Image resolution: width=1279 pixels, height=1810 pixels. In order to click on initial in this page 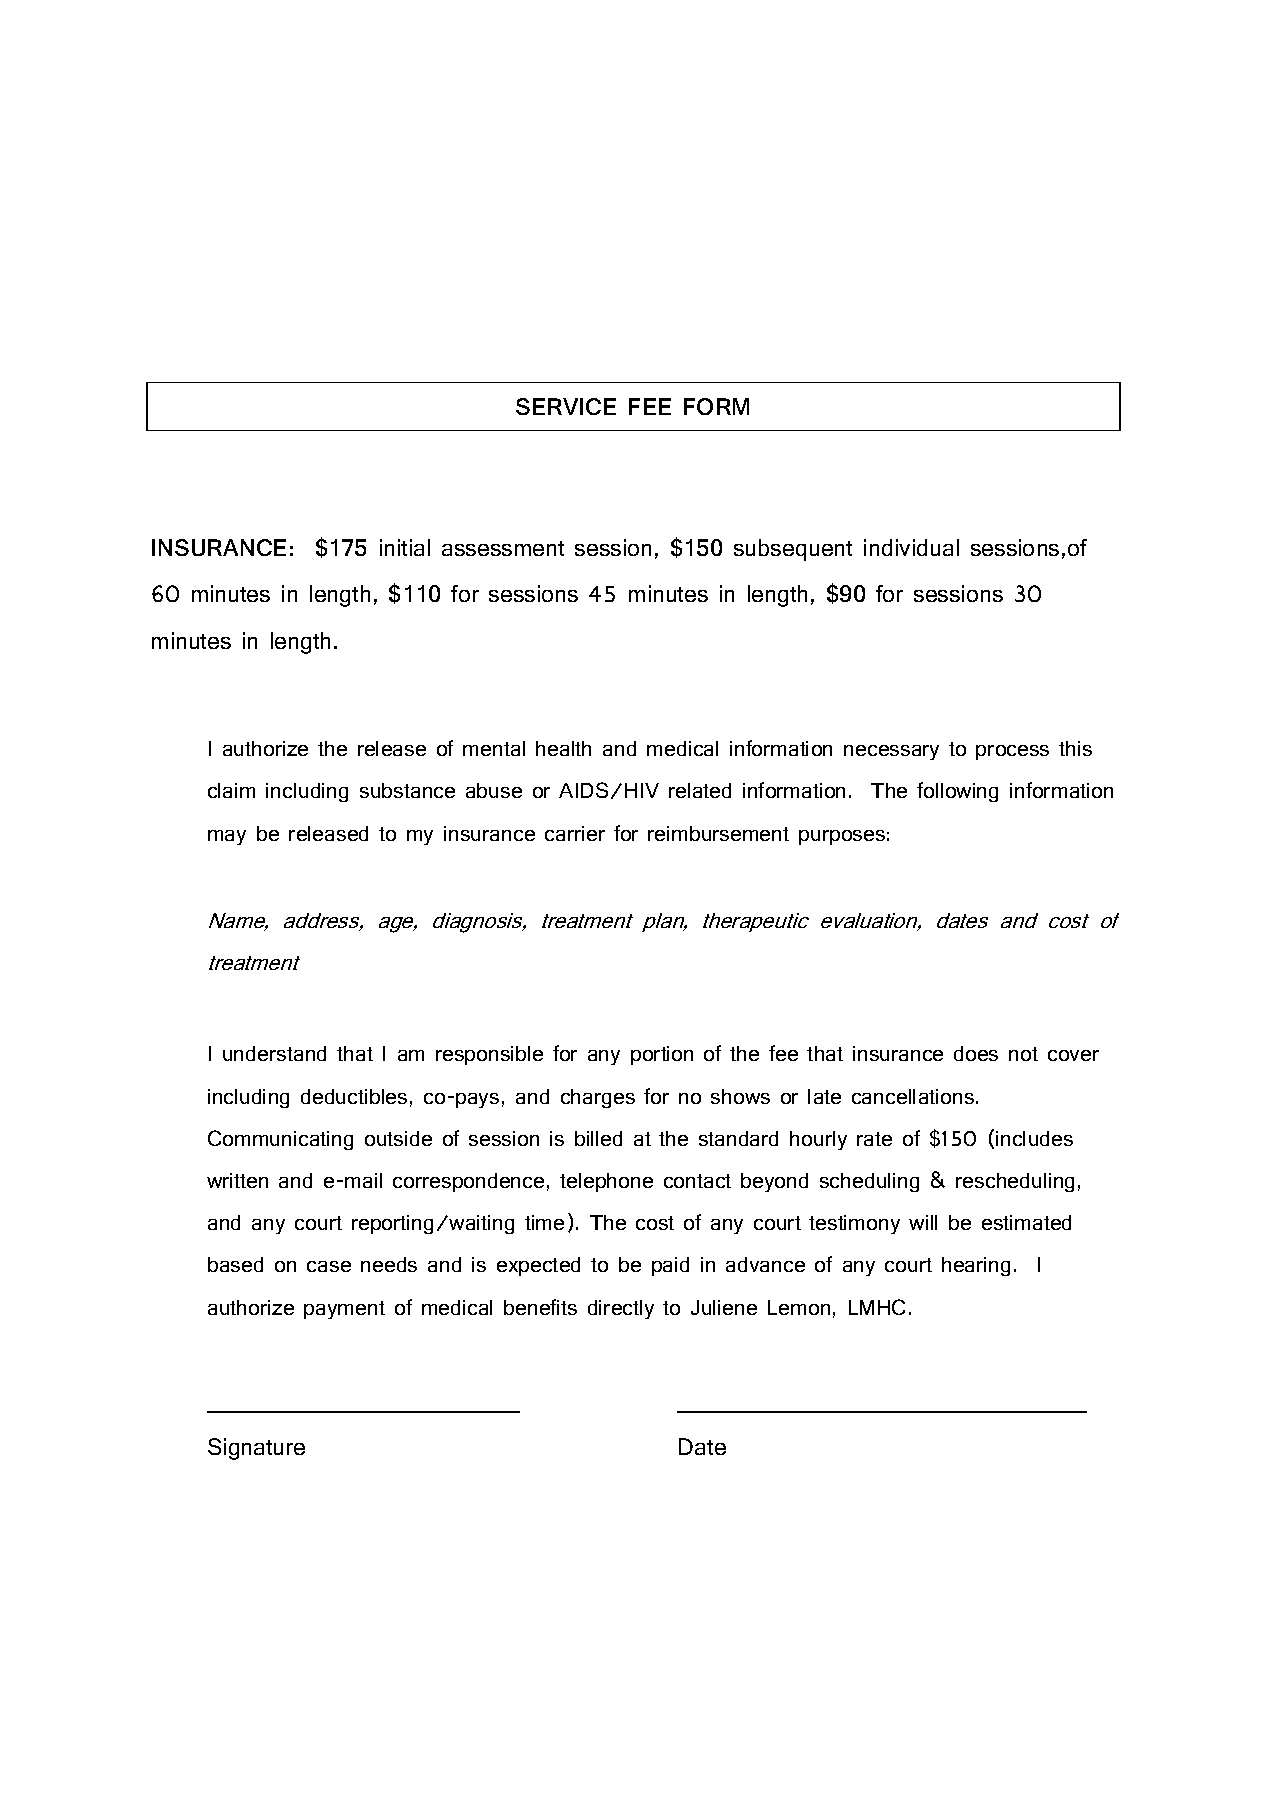, I will do `click(405, 547)`.
